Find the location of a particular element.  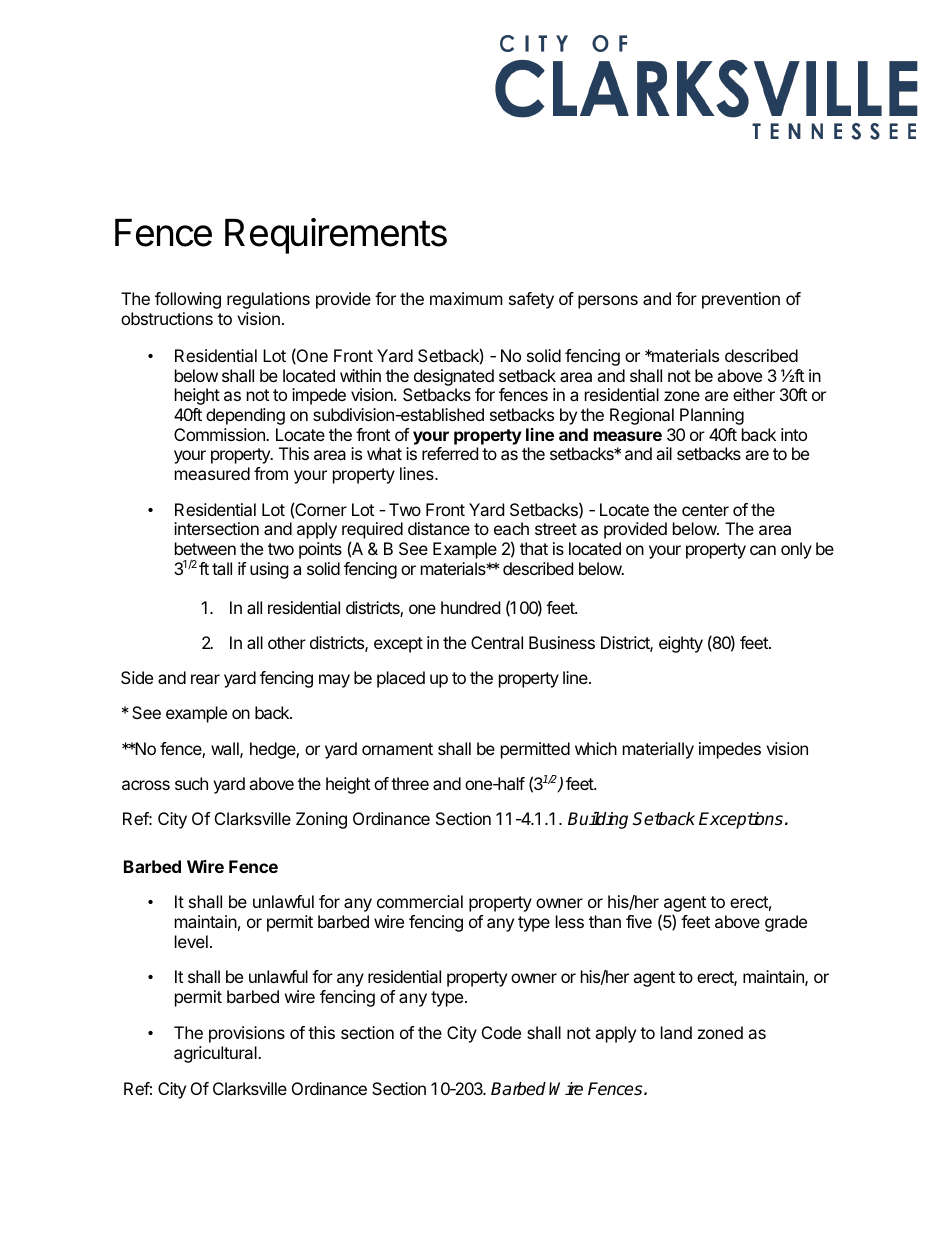

maximum is located at coordinates (466, 298).
